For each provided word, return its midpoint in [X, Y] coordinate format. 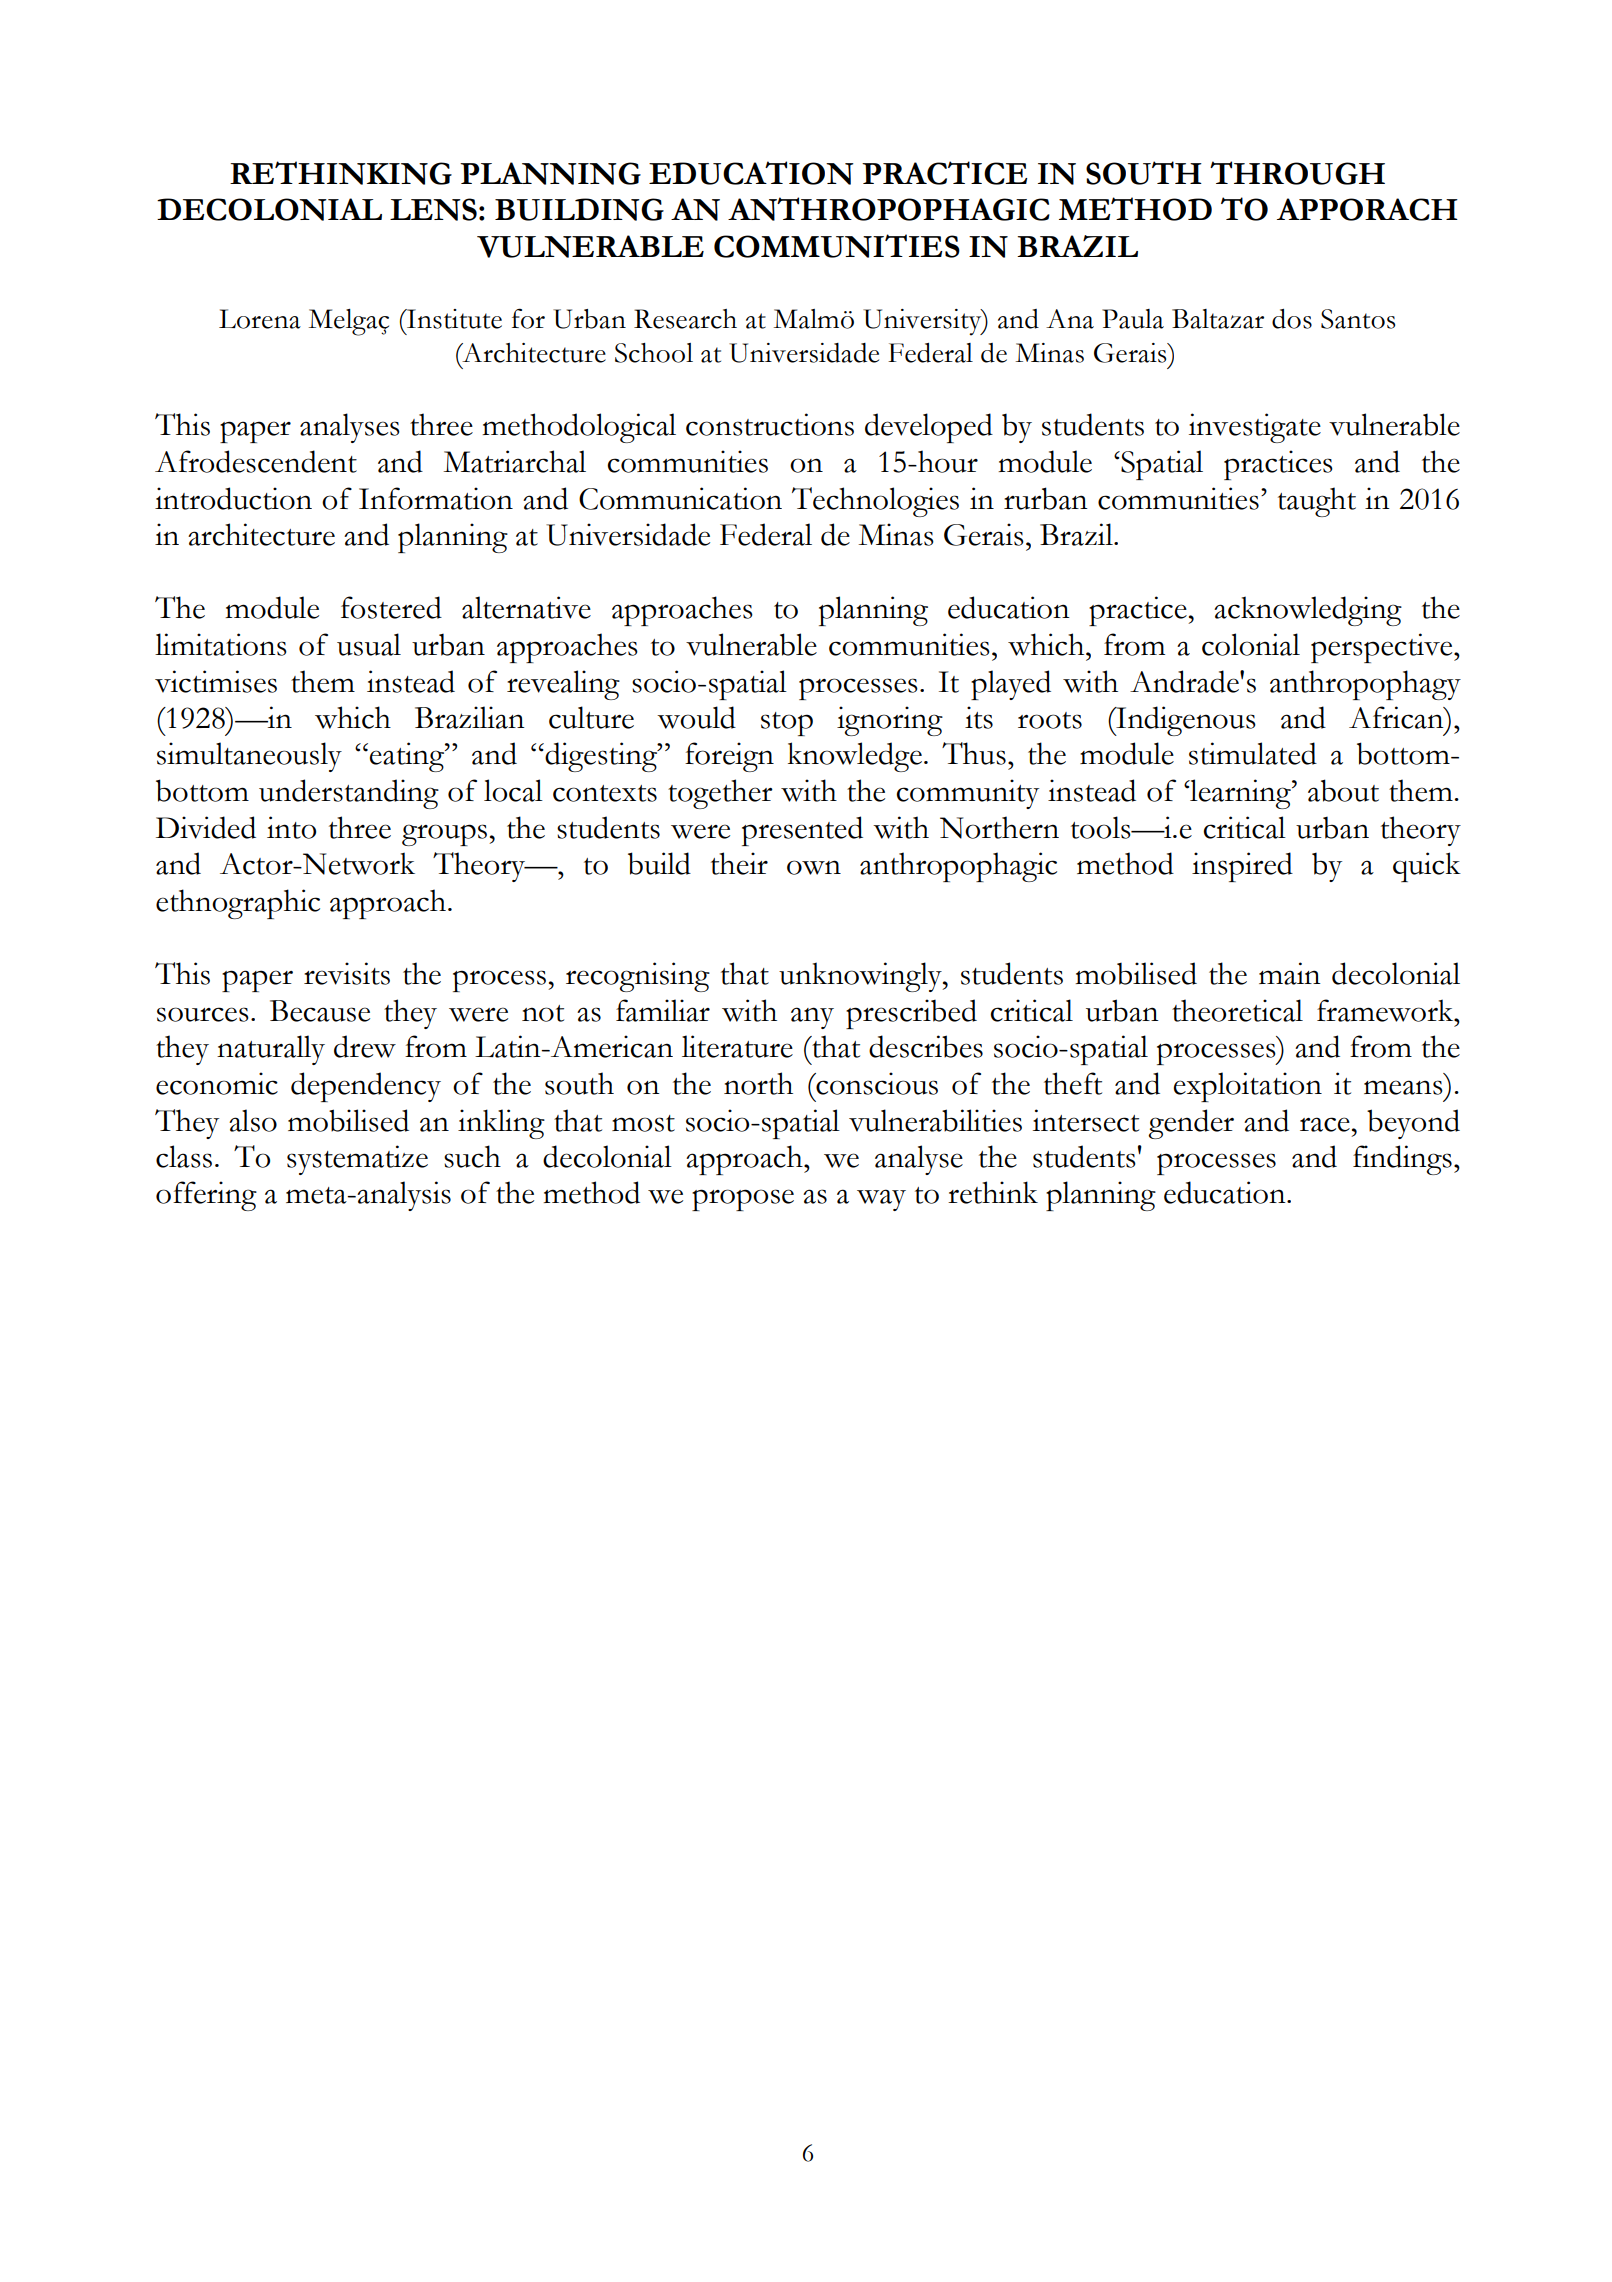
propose [743, 1200]
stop [787, 724]
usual [369, 644]
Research [685, 319]
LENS [433, 209]
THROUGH [1297, 173]
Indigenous [1185, 721]
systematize [357, 1160]
